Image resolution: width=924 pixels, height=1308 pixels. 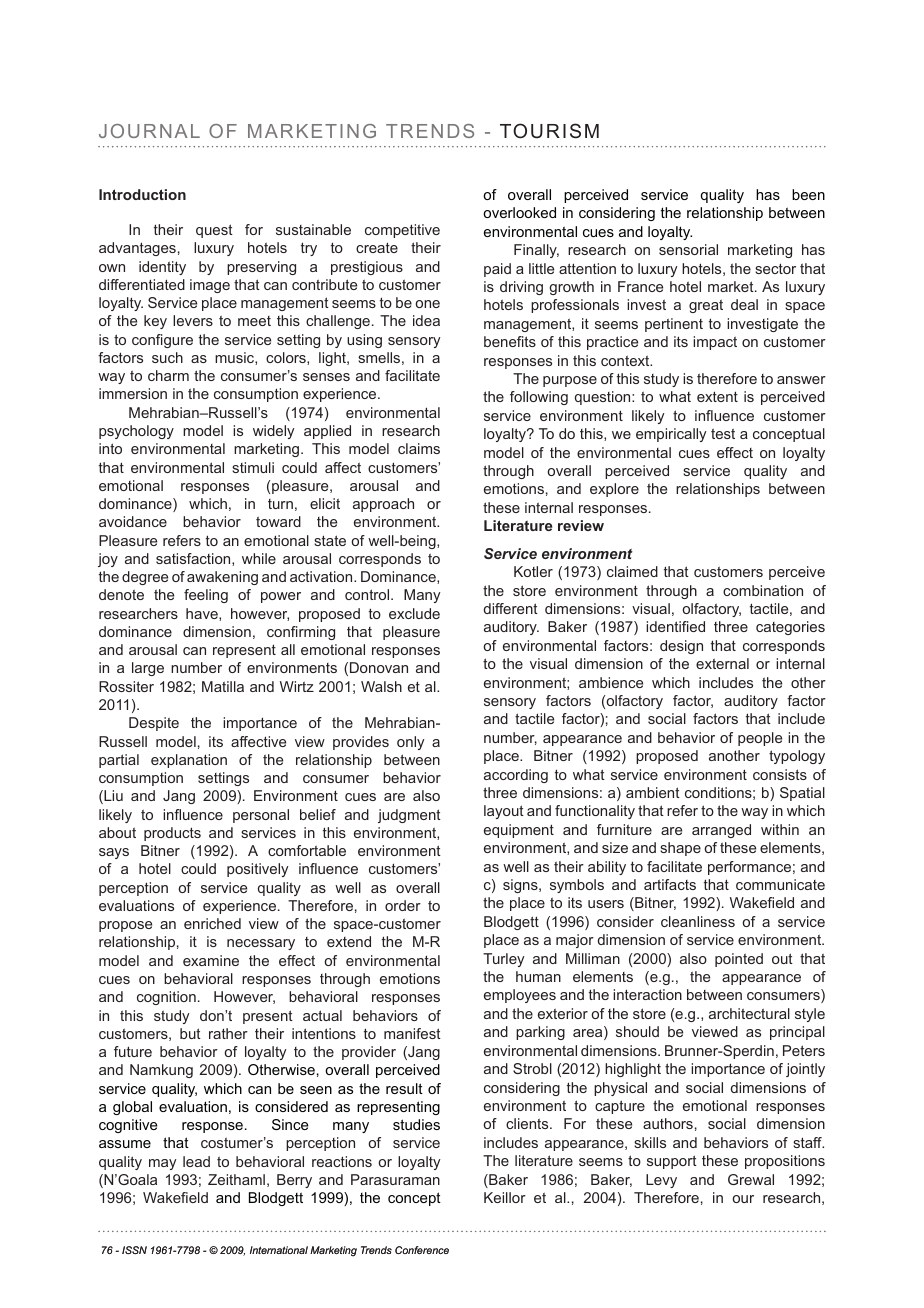 I want to click on satisfaction, so click(x=194, y=559).
